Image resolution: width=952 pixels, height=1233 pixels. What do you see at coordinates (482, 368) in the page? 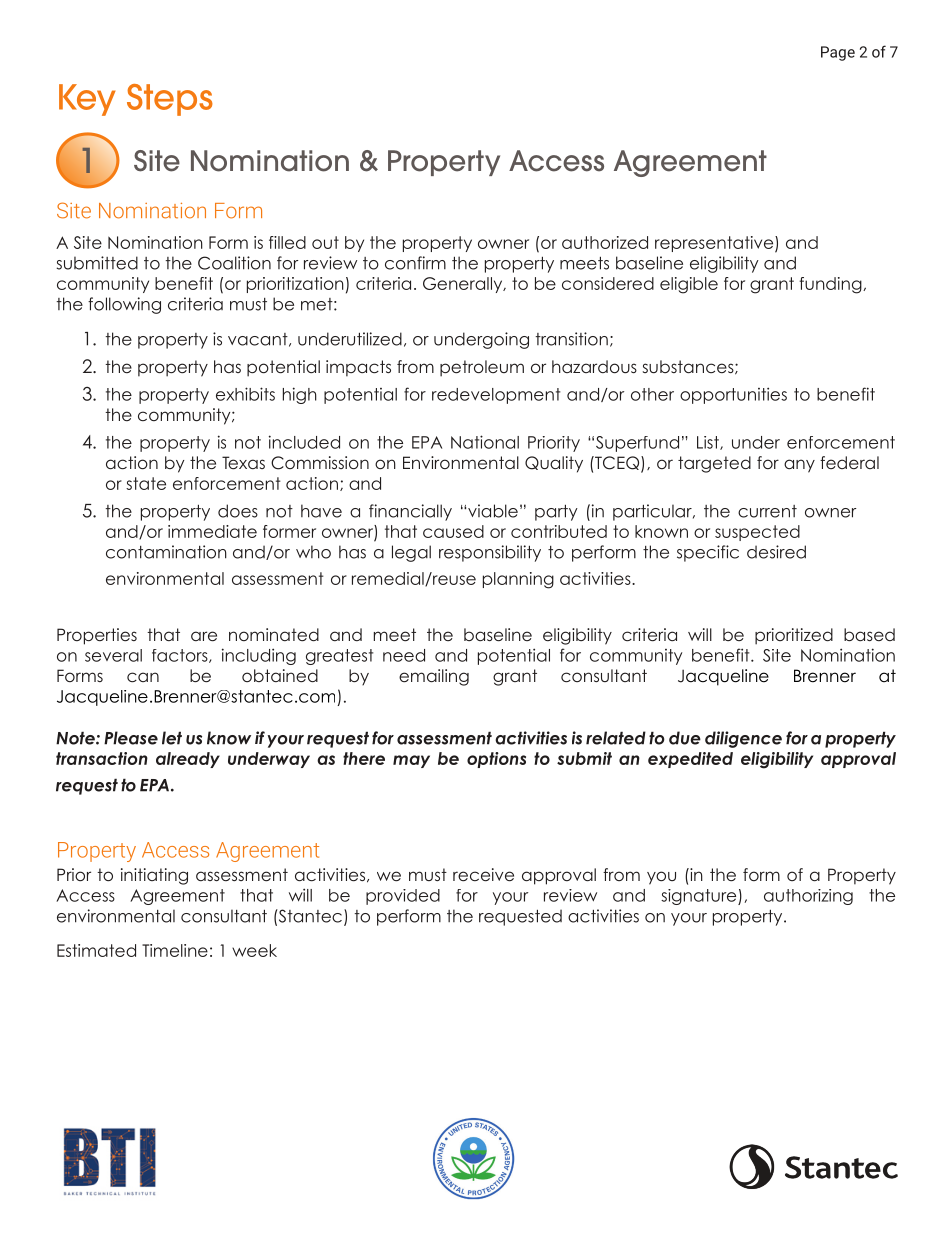
I see `petroleum` at bounding box center [482, 368].
